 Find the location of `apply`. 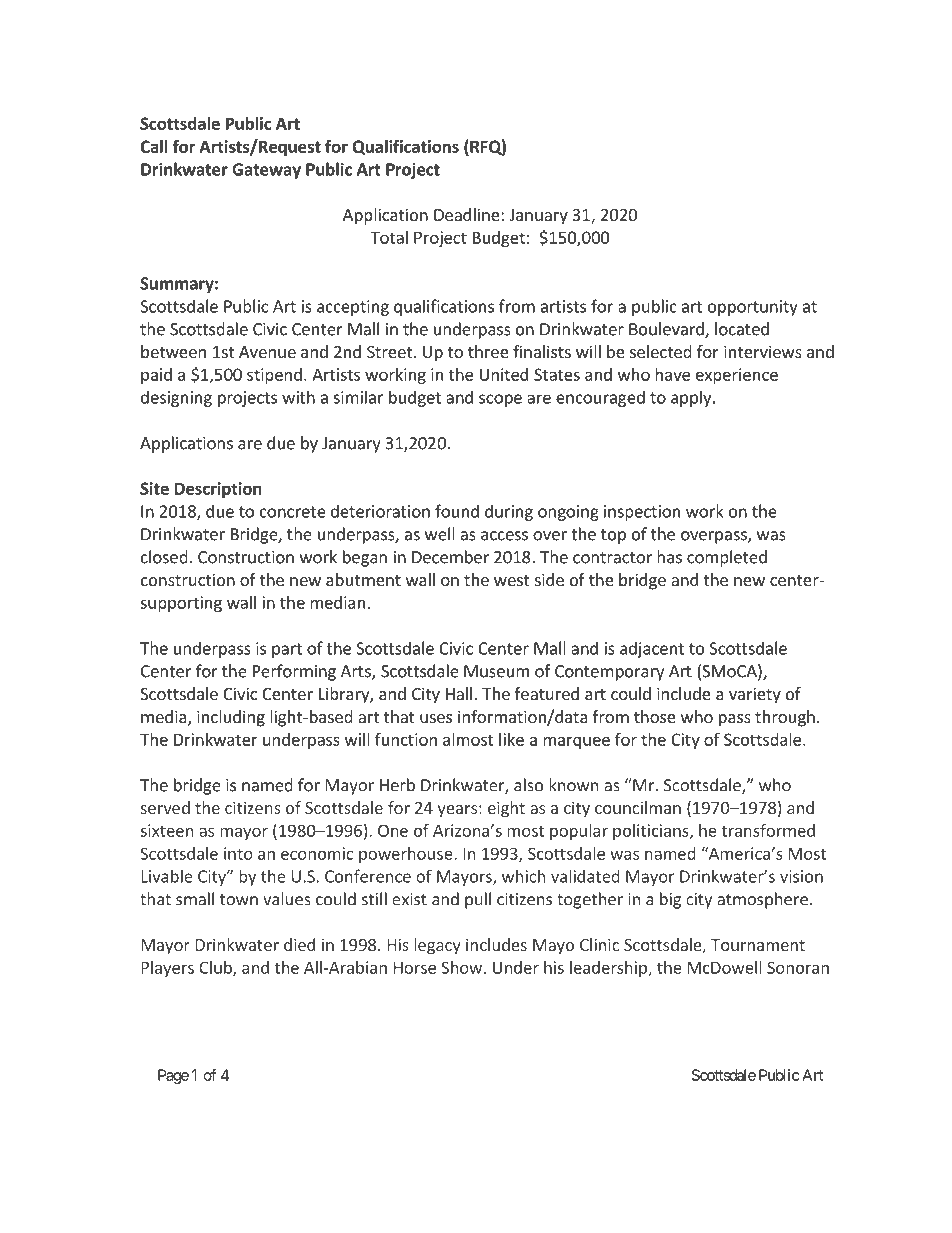

apply is located at coordinates (692, 398).
